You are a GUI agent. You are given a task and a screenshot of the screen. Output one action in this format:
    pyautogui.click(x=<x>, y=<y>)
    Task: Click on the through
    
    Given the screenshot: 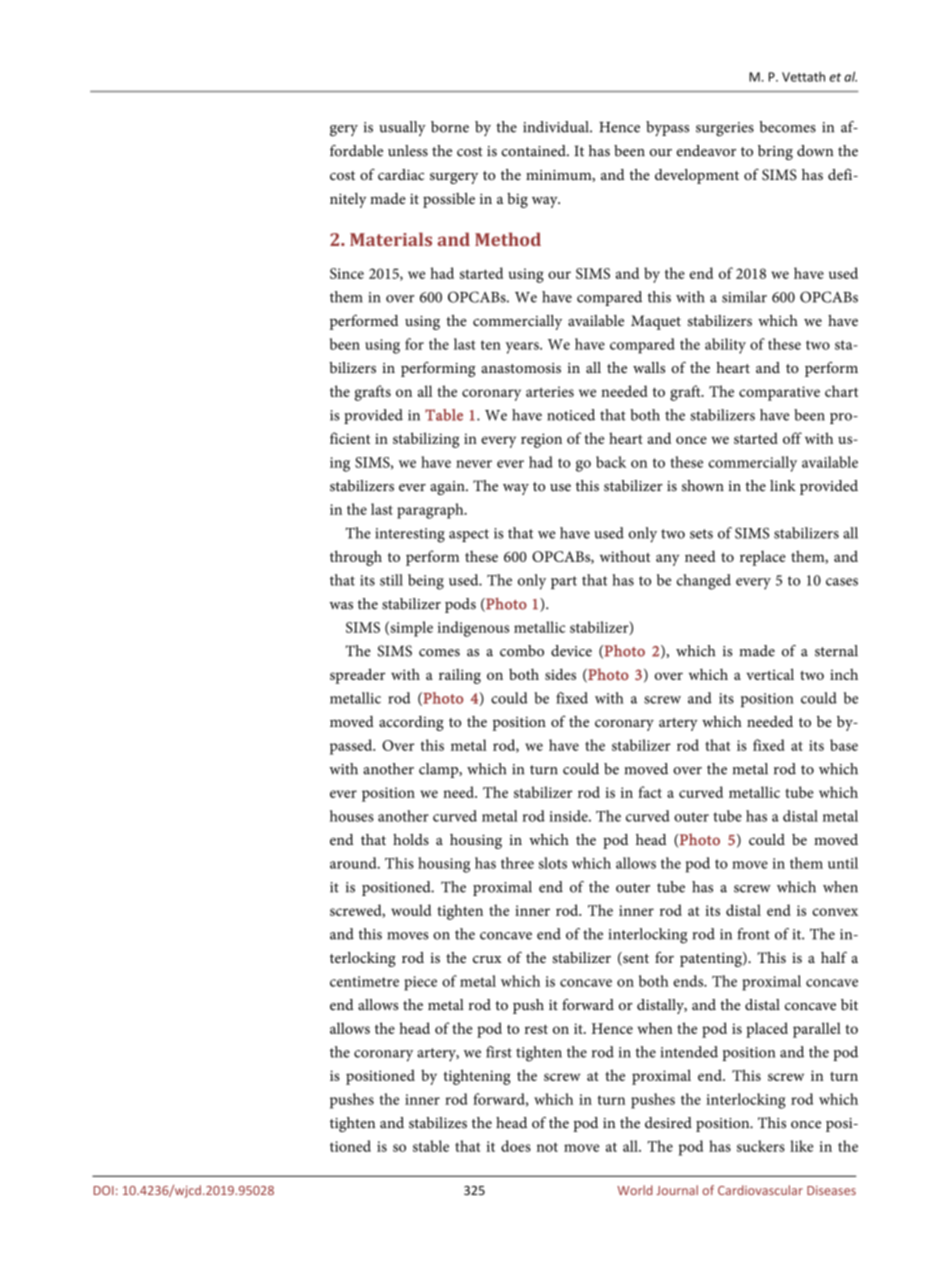 What is the action you would take?
    pyautogui.click(x=356, y=558)
